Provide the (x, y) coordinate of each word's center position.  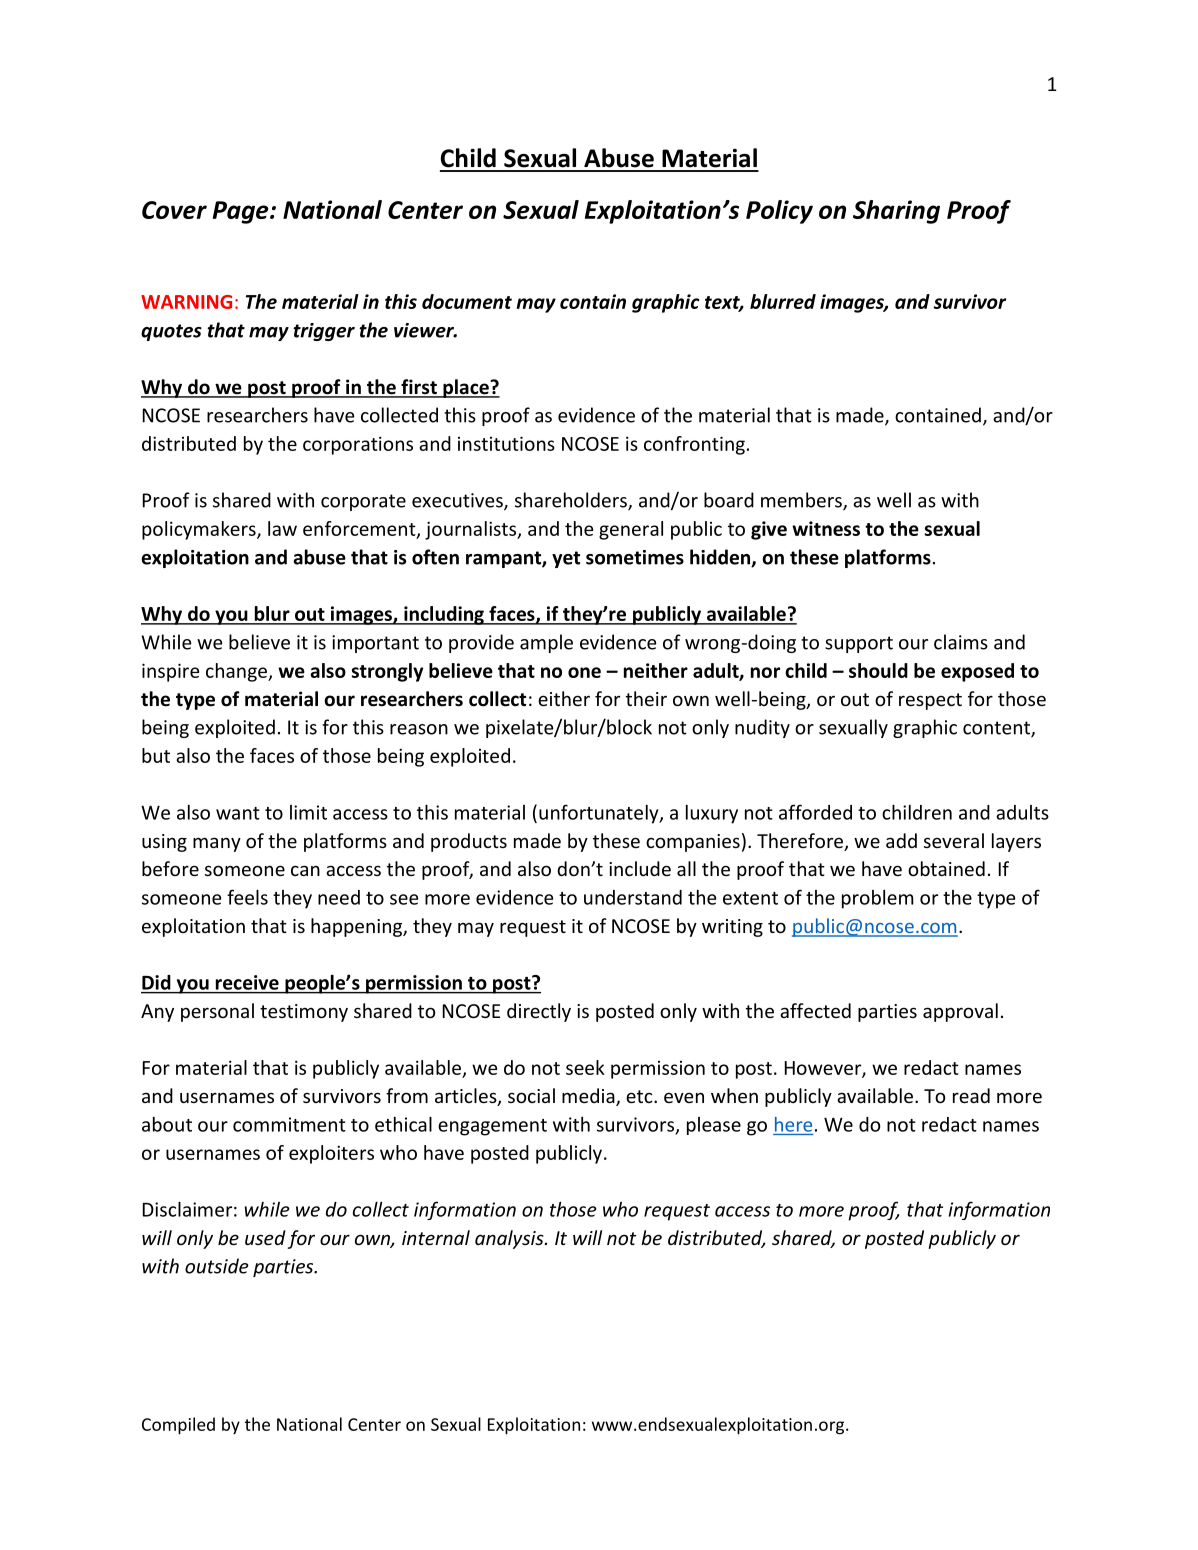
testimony (304, 1013)
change (237, 672)
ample (546, 643)
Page (242, 212)
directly (539, 1012)
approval (960, 1012)
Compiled (178, 1426)
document (467, 301)
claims (961, 642)
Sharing (896, 212)
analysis (510, 1239)
